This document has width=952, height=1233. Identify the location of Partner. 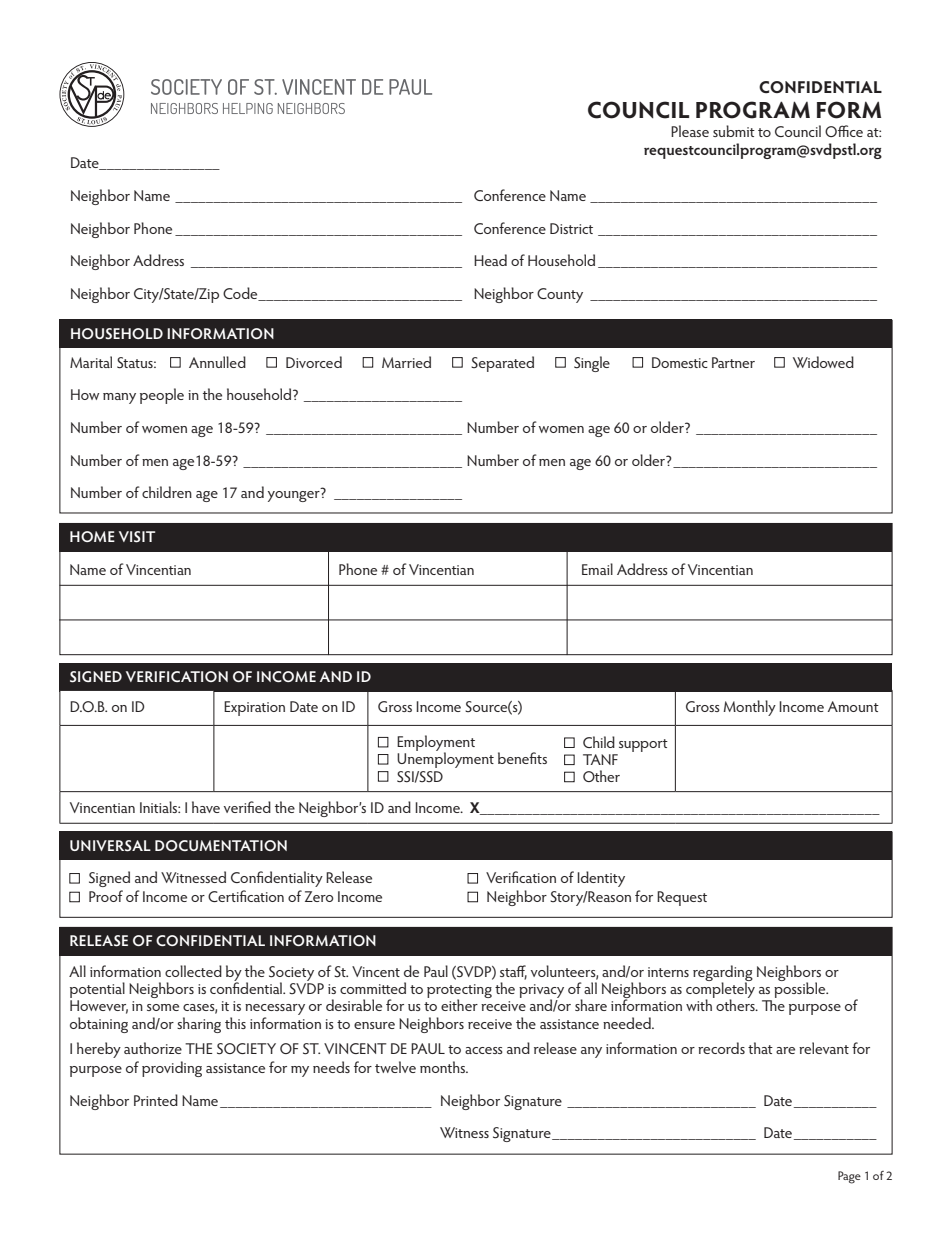
(733, 362).
